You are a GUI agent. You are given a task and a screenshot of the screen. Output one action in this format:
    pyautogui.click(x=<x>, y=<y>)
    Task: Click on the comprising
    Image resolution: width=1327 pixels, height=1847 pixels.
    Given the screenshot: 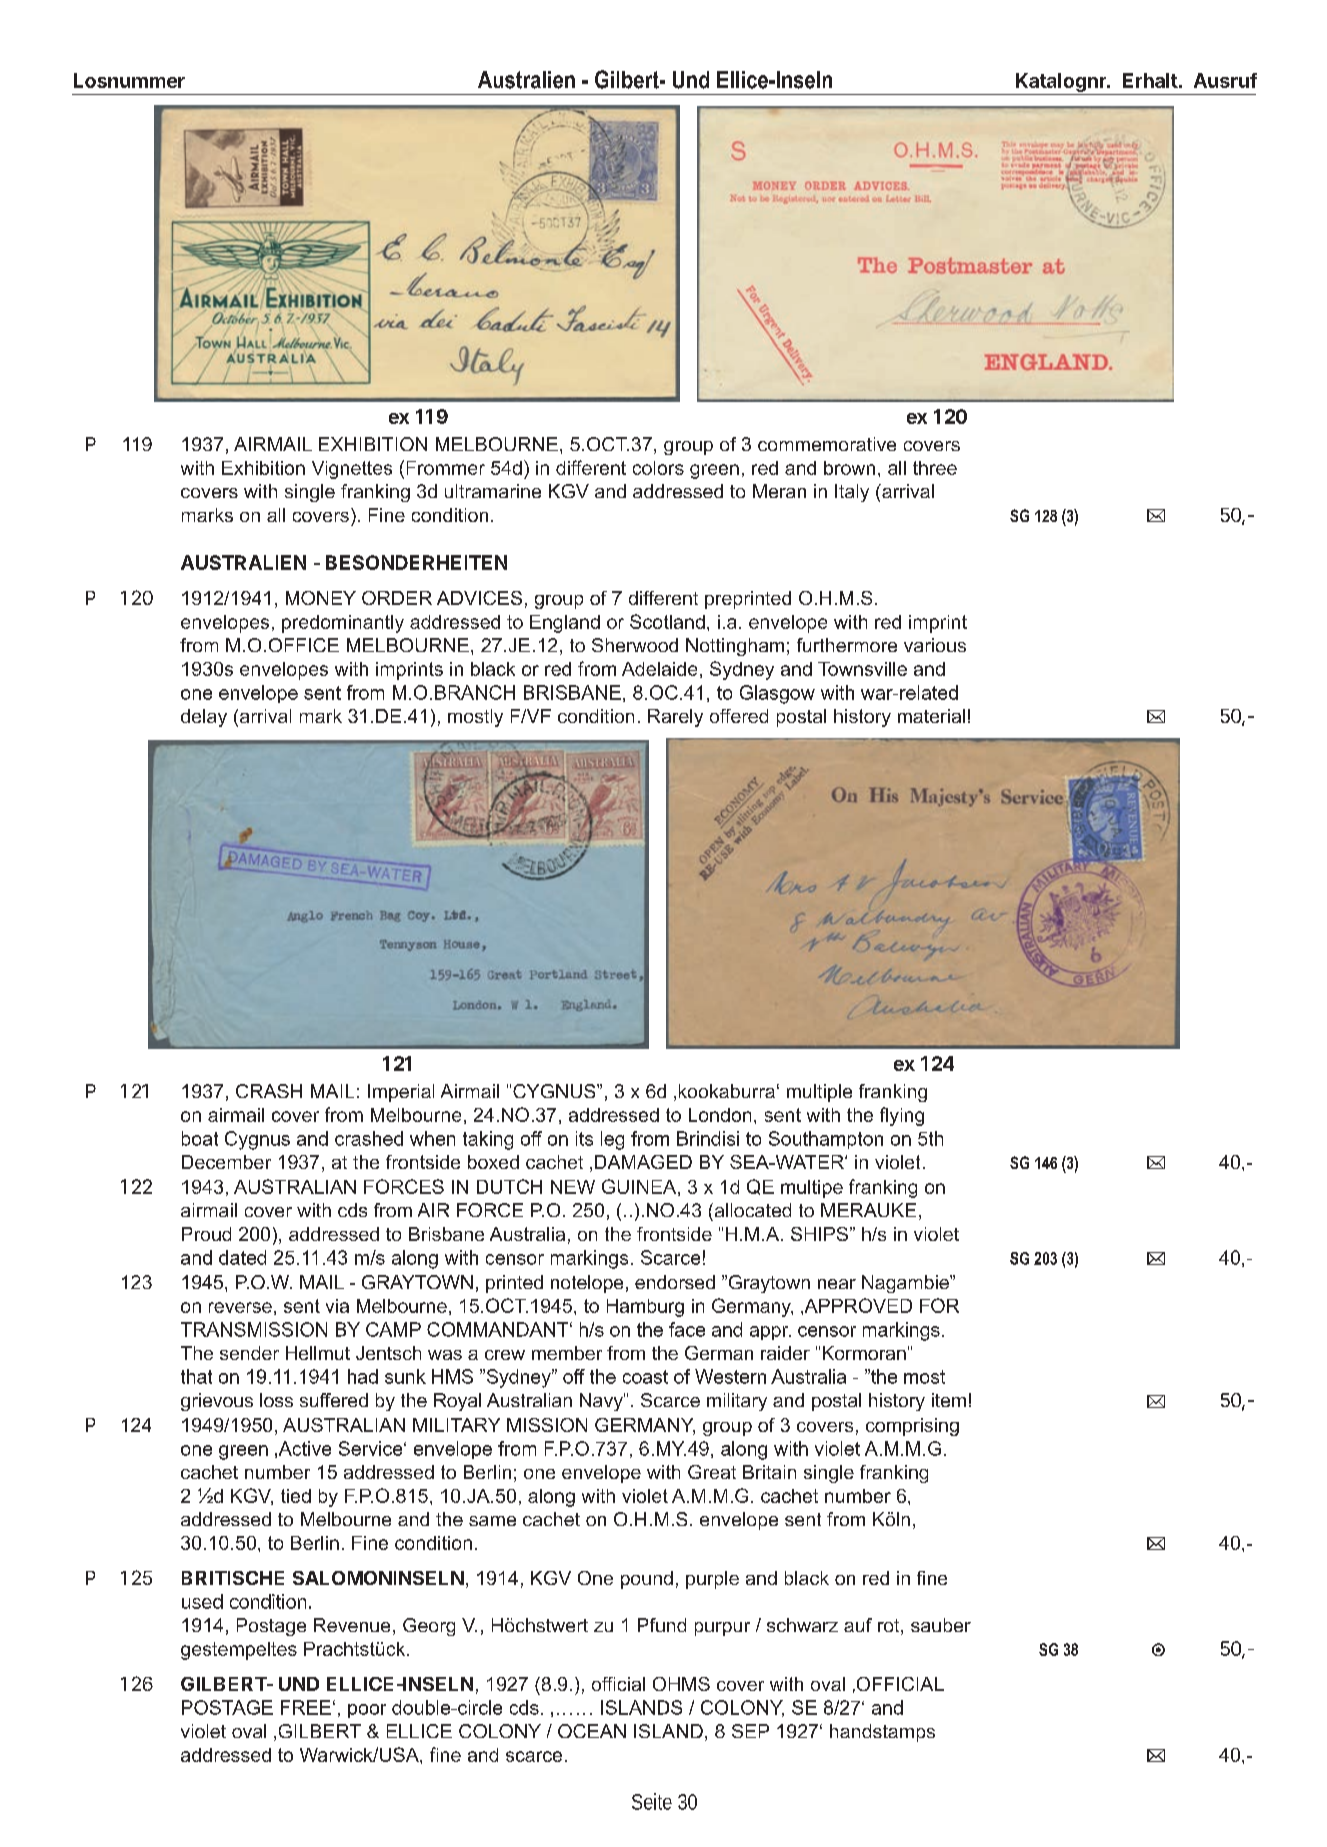 What is the action you would take?
    pyautogui.click(x=912, y=1427)
